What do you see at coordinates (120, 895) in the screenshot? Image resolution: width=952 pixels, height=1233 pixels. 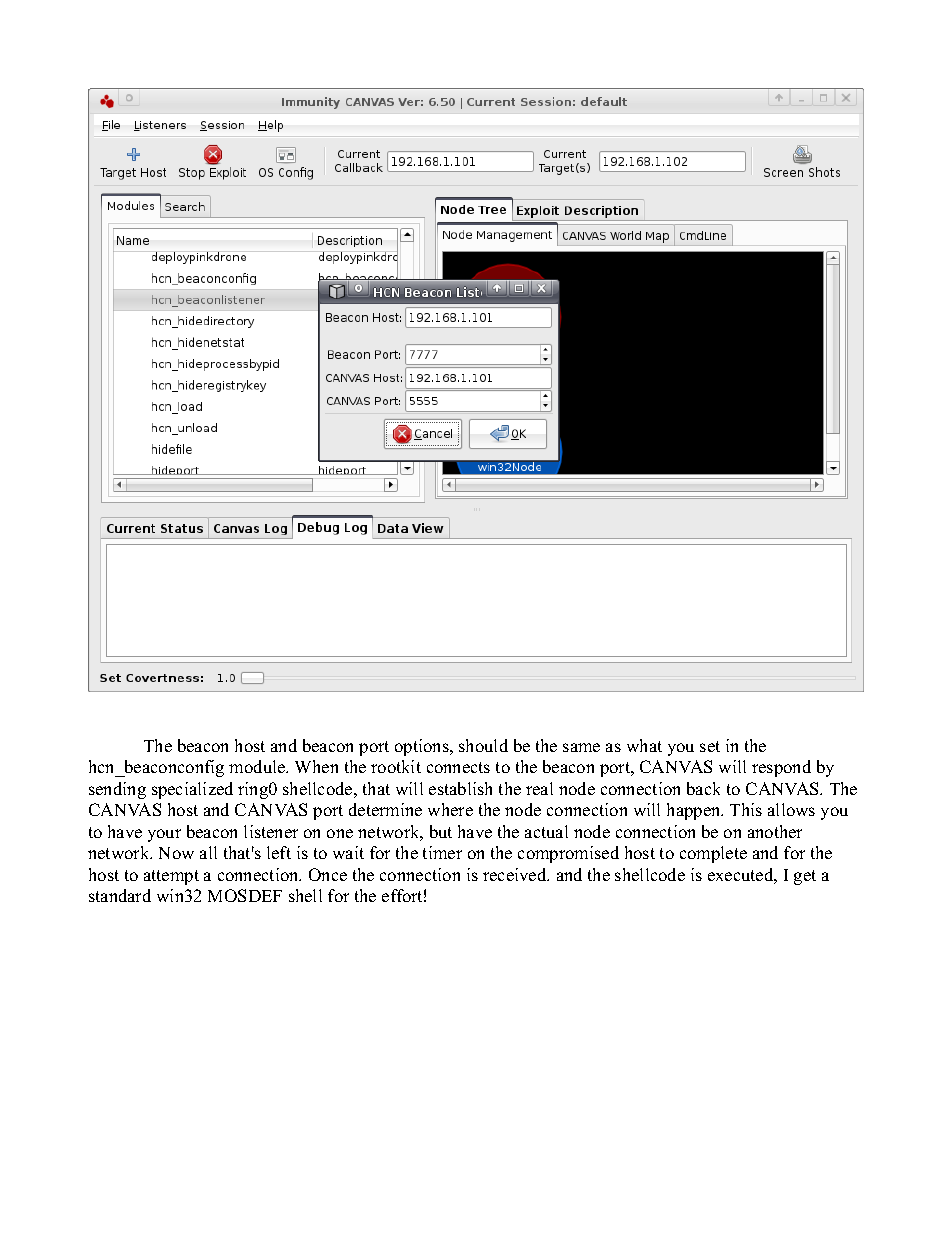 I see `standard` at bounding box center [120, 895].
